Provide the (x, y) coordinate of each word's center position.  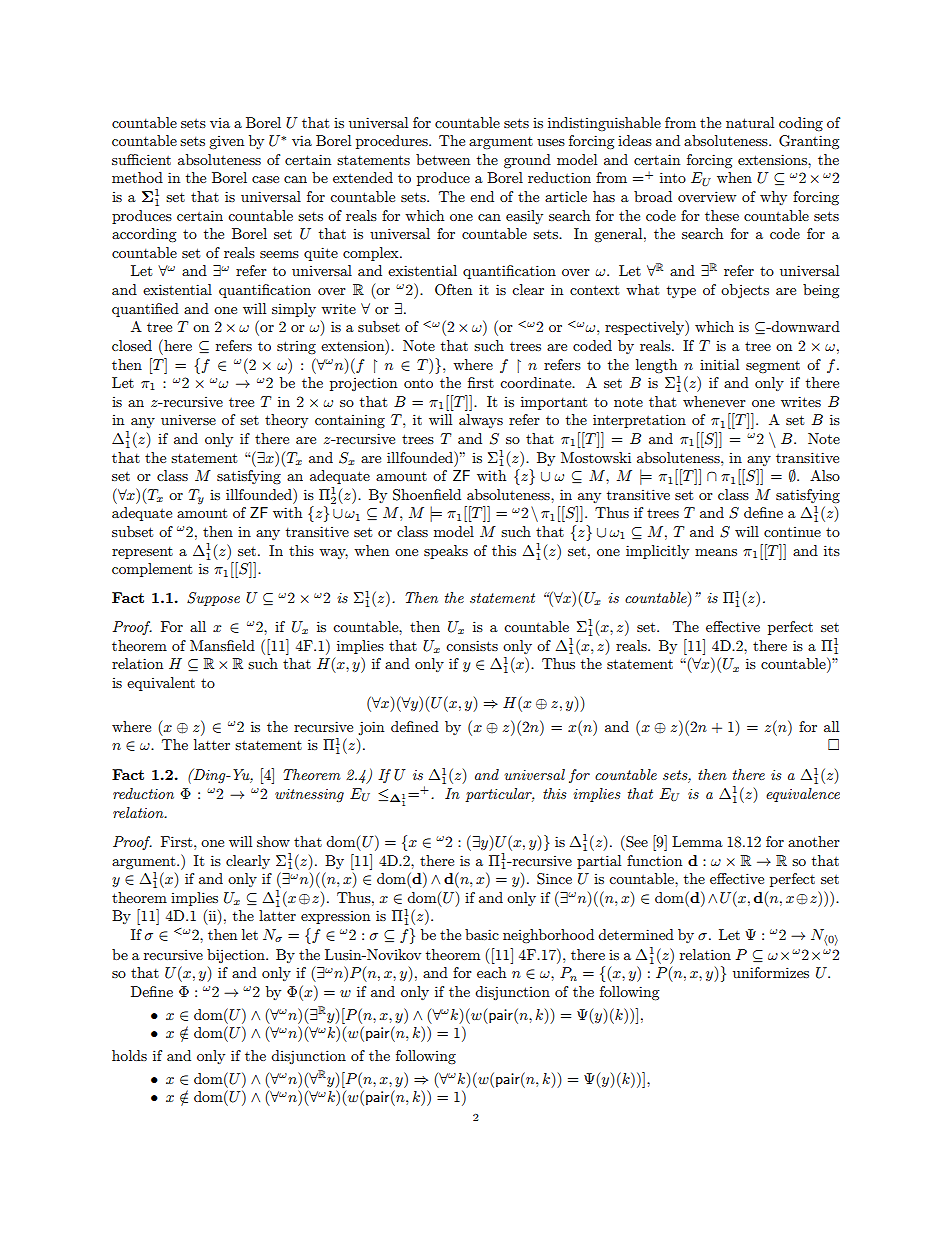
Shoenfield (427, 495)
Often (453, 290)
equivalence (803, 795)
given (226, 142)
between (443, 159)
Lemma (697, 841)
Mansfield (222, 645)
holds (129, 1055)
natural (750, 122)
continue (792, 532)
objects (745, 291)
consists (472, 645)
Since (554, 879)
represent (142, 553)
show (273, 841)
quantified (145, 310)
